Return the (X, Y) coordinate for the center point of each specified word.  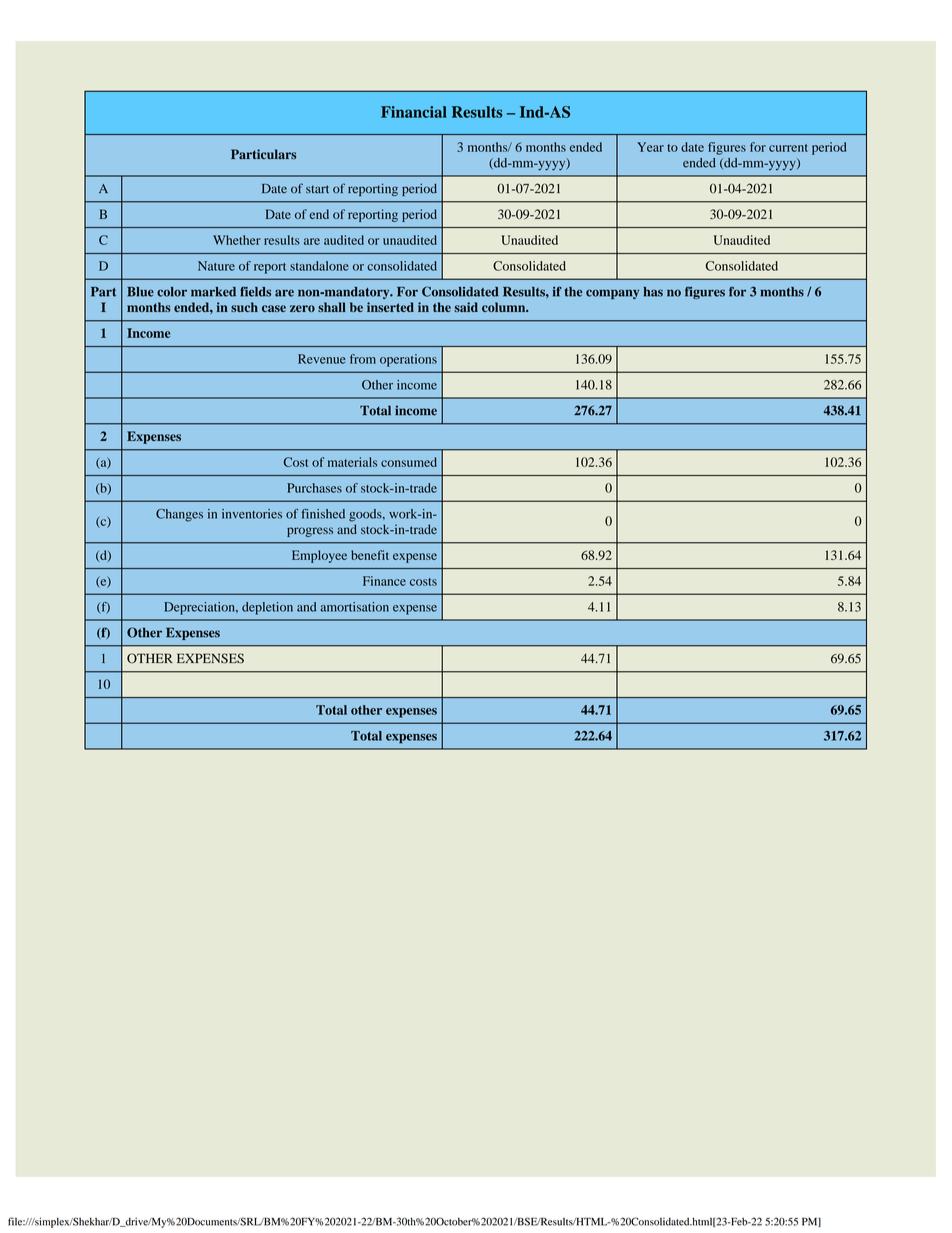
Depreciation (200, 608)
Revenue (322, 359)
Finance (384, 581)
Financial (414, 112)
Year (650, 147)
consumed (409, 462)
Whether (237, 240)
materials (352, 462)
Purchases (314, 488)
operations (408, 360)
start (317, 189)
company (612, 294)
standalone (319, 266)
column (505, 307)
